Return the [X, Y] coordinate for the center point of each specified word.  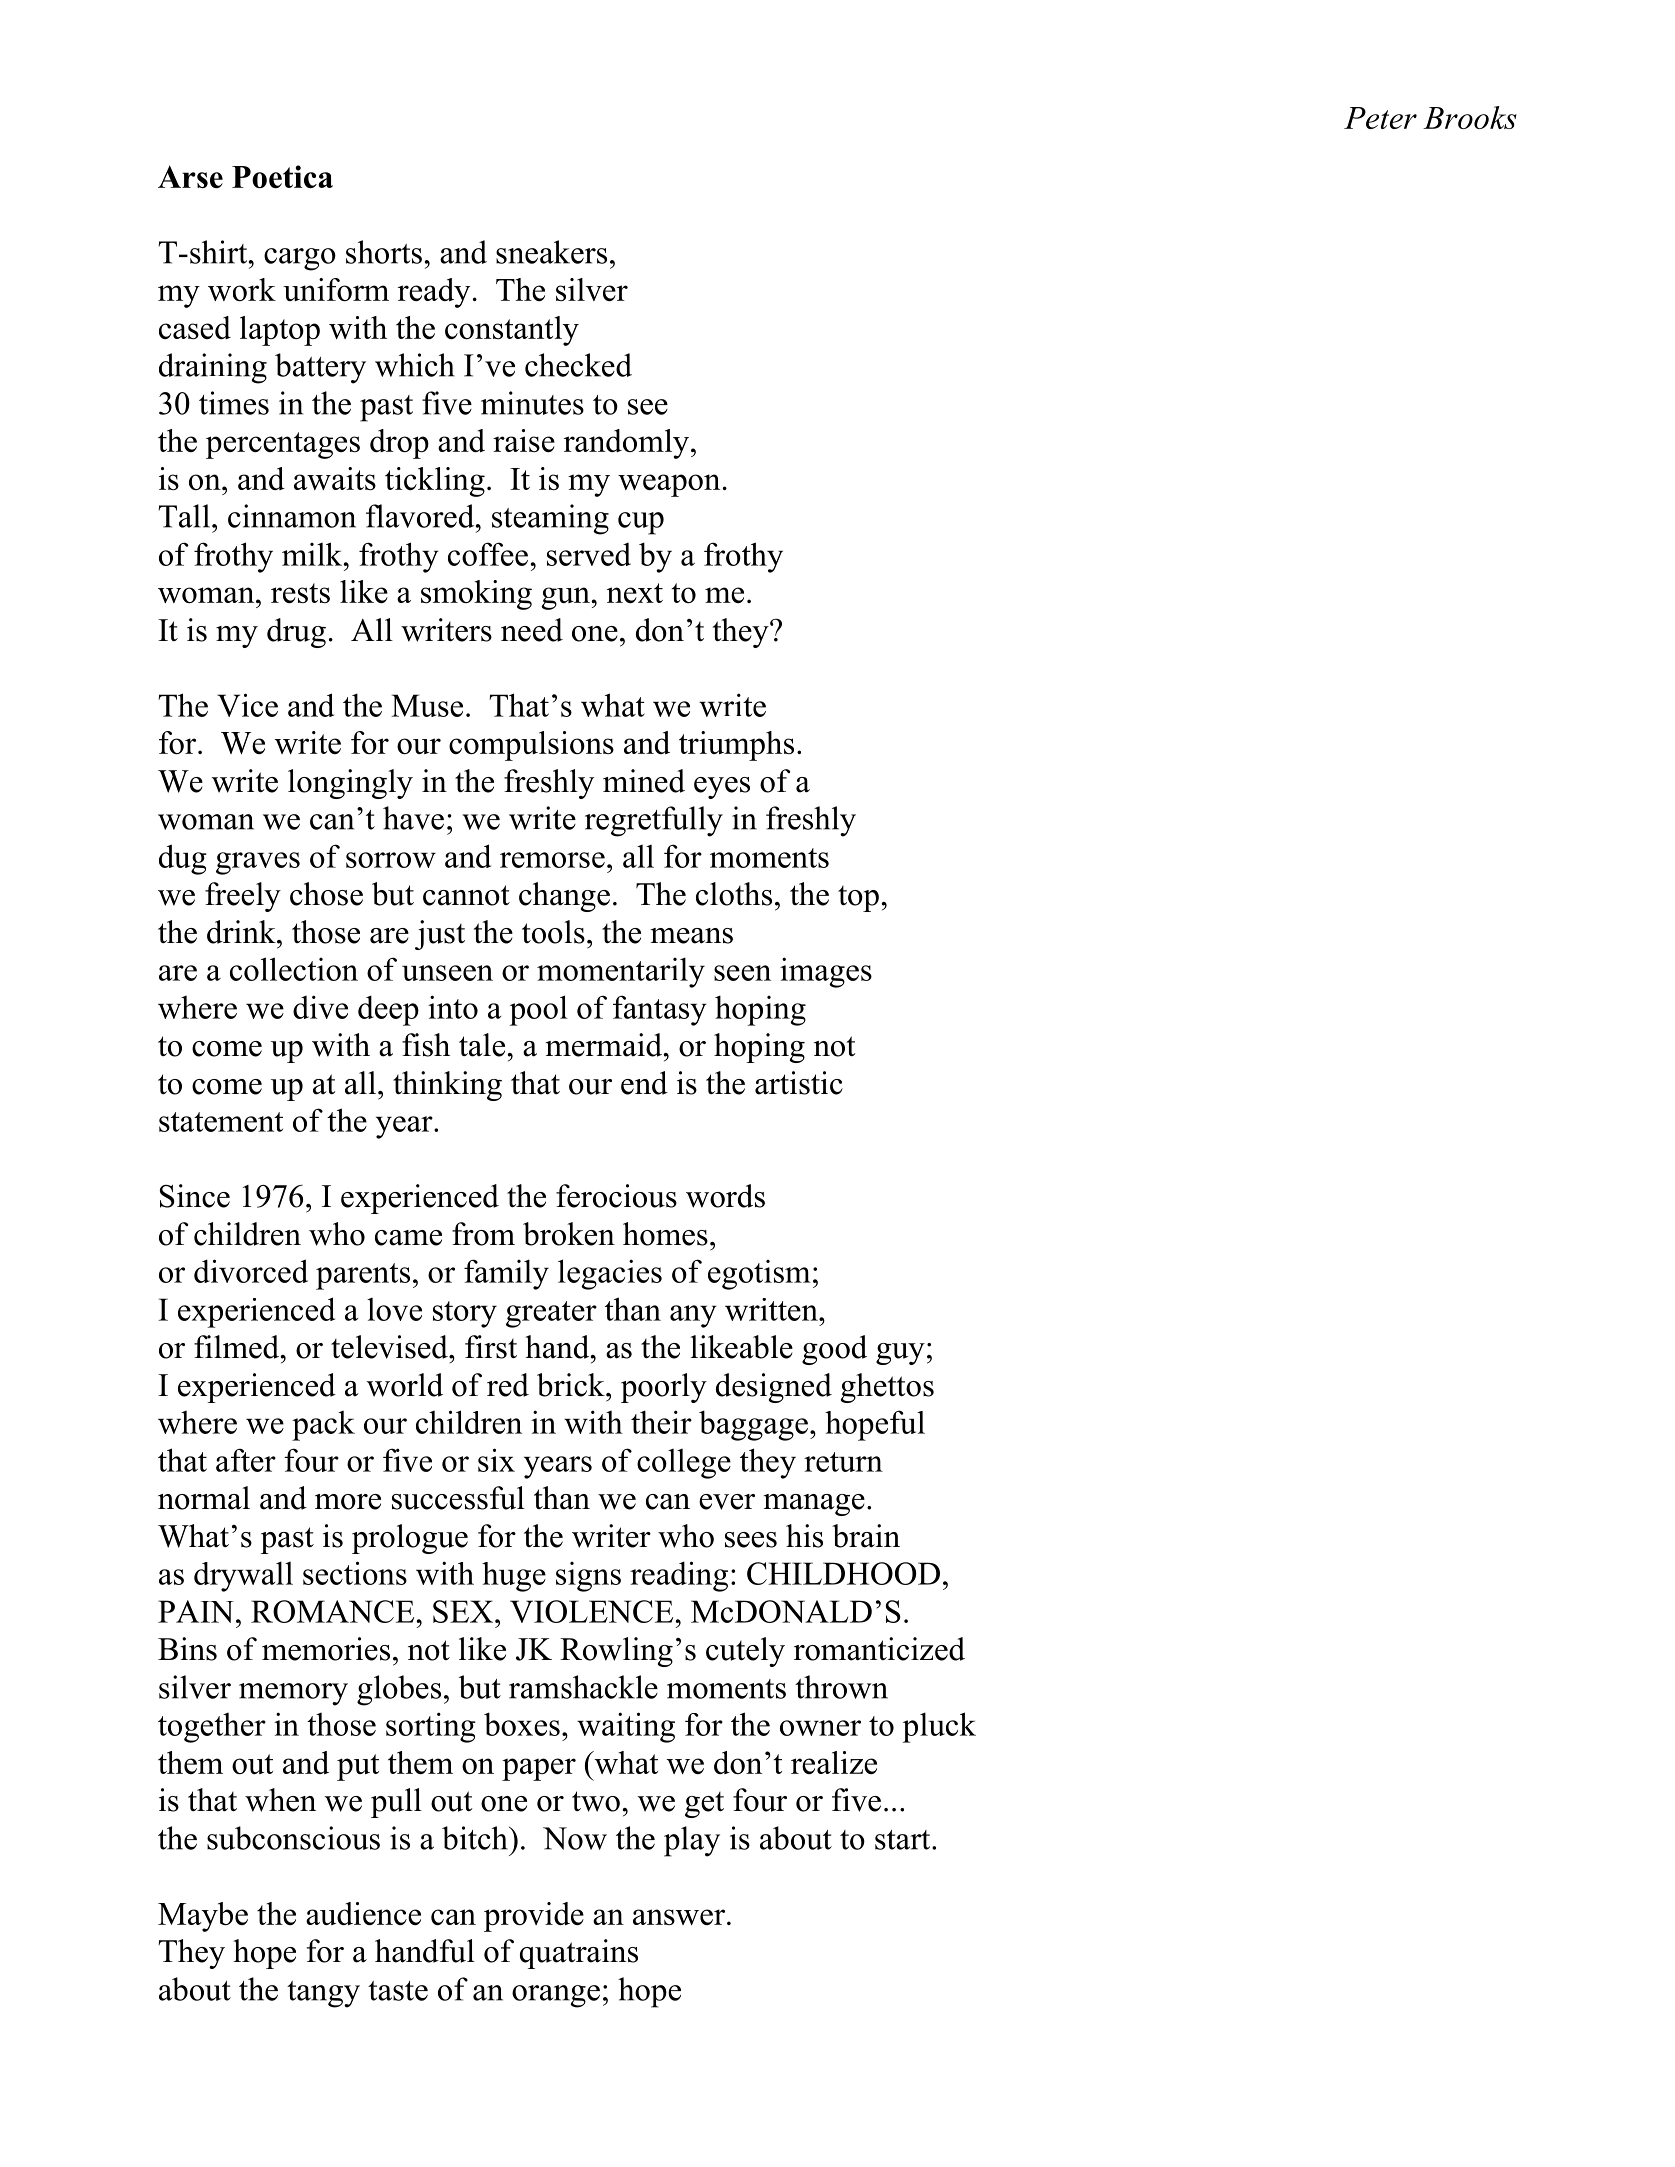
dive [320, 1007]
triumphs [736, 746]
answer [680, 1917]
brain [866, 1536]
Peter [1380, 118]
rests [300, 593]
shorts [384, 252]
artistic [799, 1083]
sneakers [551, 252]
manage [814, 1505]
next [635, 593]
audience [363, 1913]
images [826, 972]
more [348, 1502]
